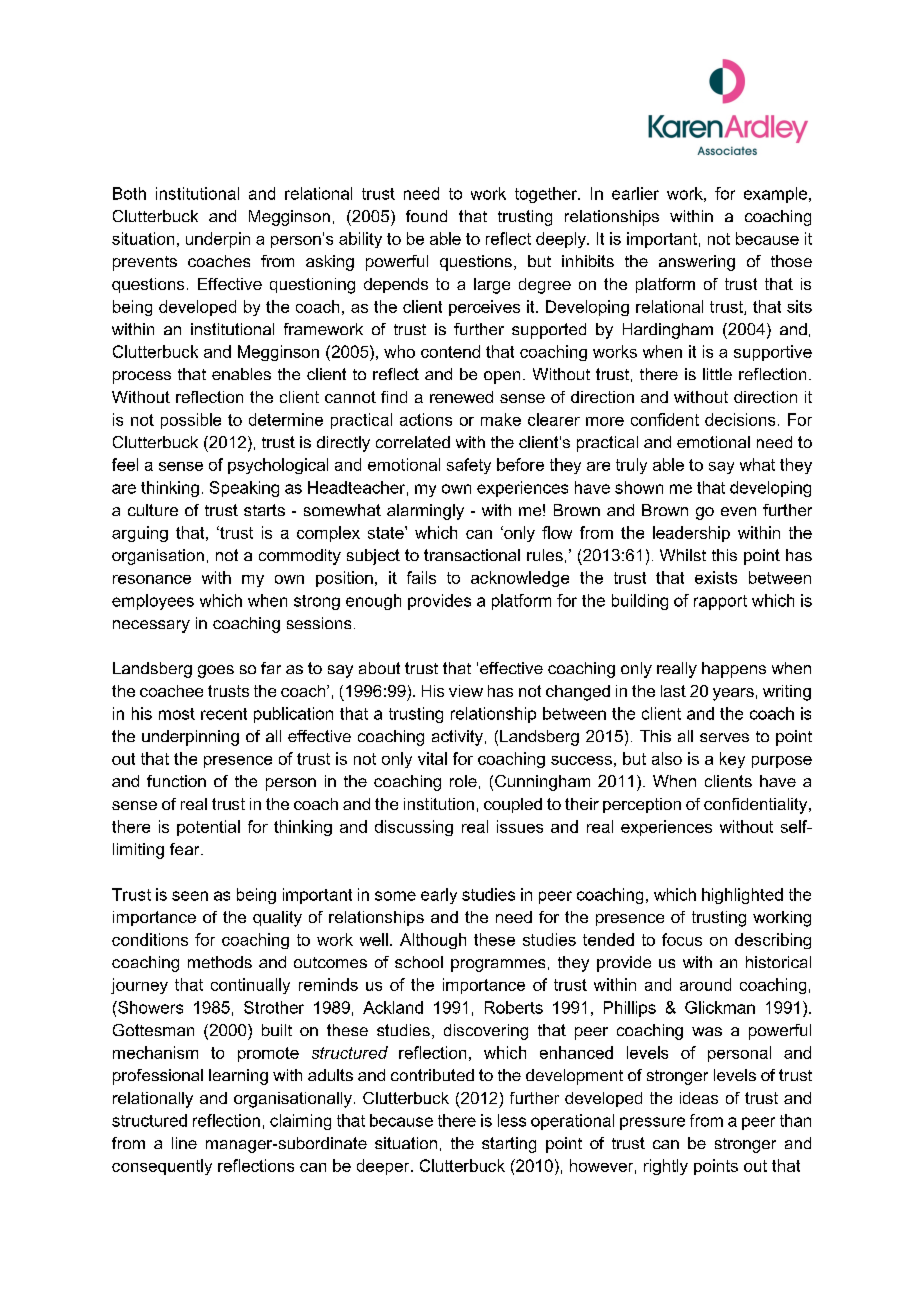 The image size is (924, 1309). Describe the element at coordinates (190, 896) in the screenshot. I see `seen` at that location.
